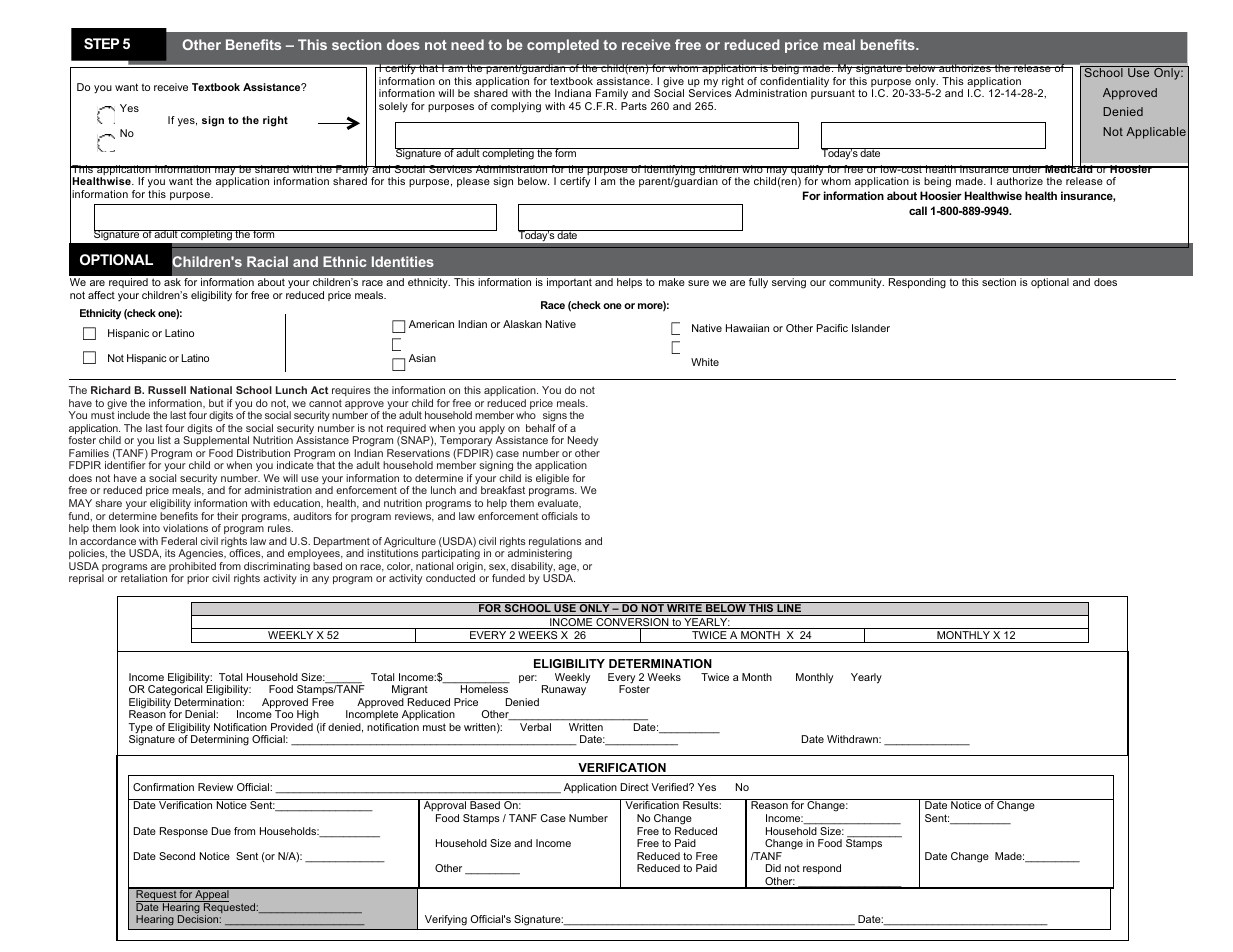 This screenshot has width=1233, height=952. Describe the element at coordinates (871, 328) in the screenshot. I see `Islander` at that location.
